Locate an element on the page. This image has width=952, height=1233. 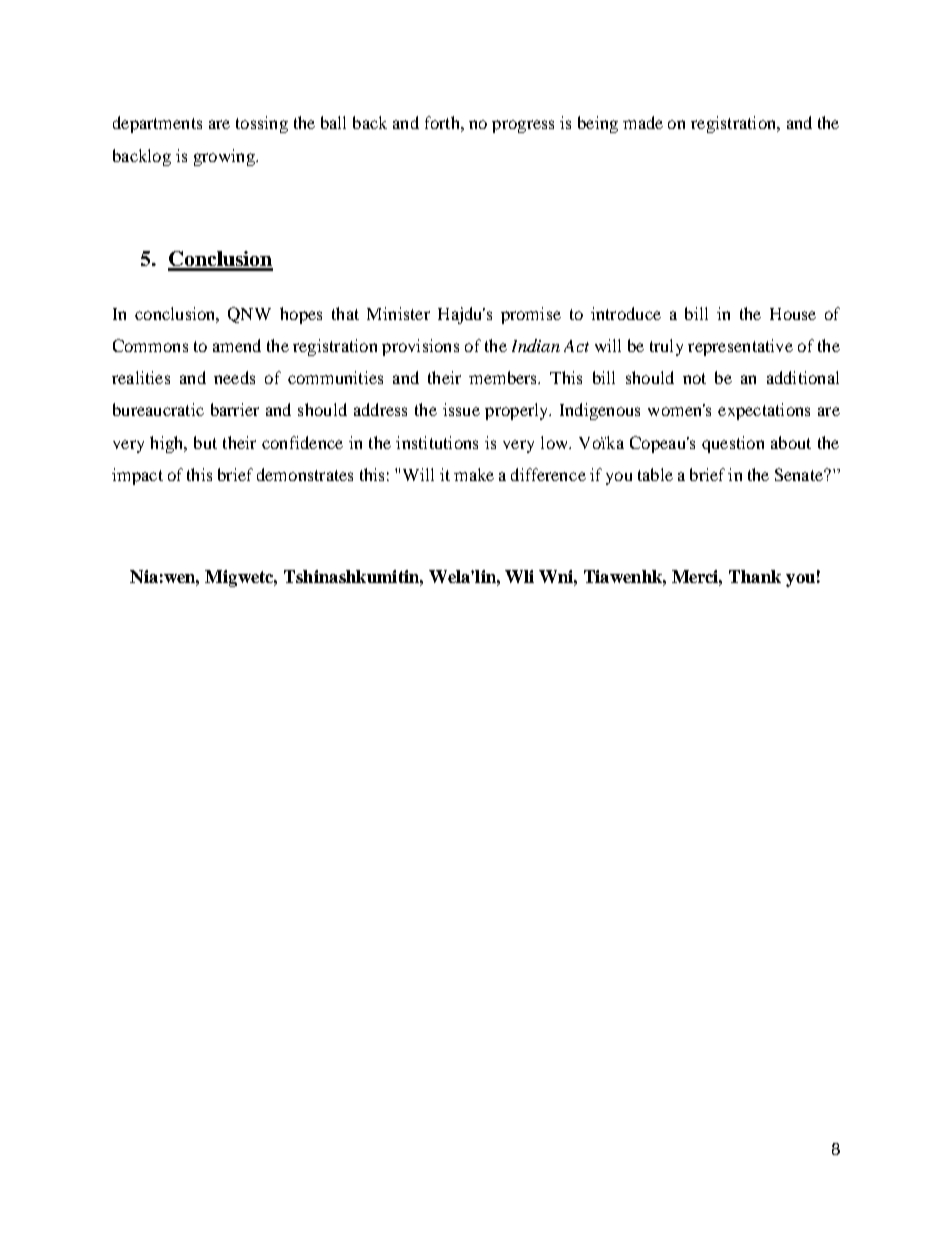
amend is located at coordinates (237, 345).
